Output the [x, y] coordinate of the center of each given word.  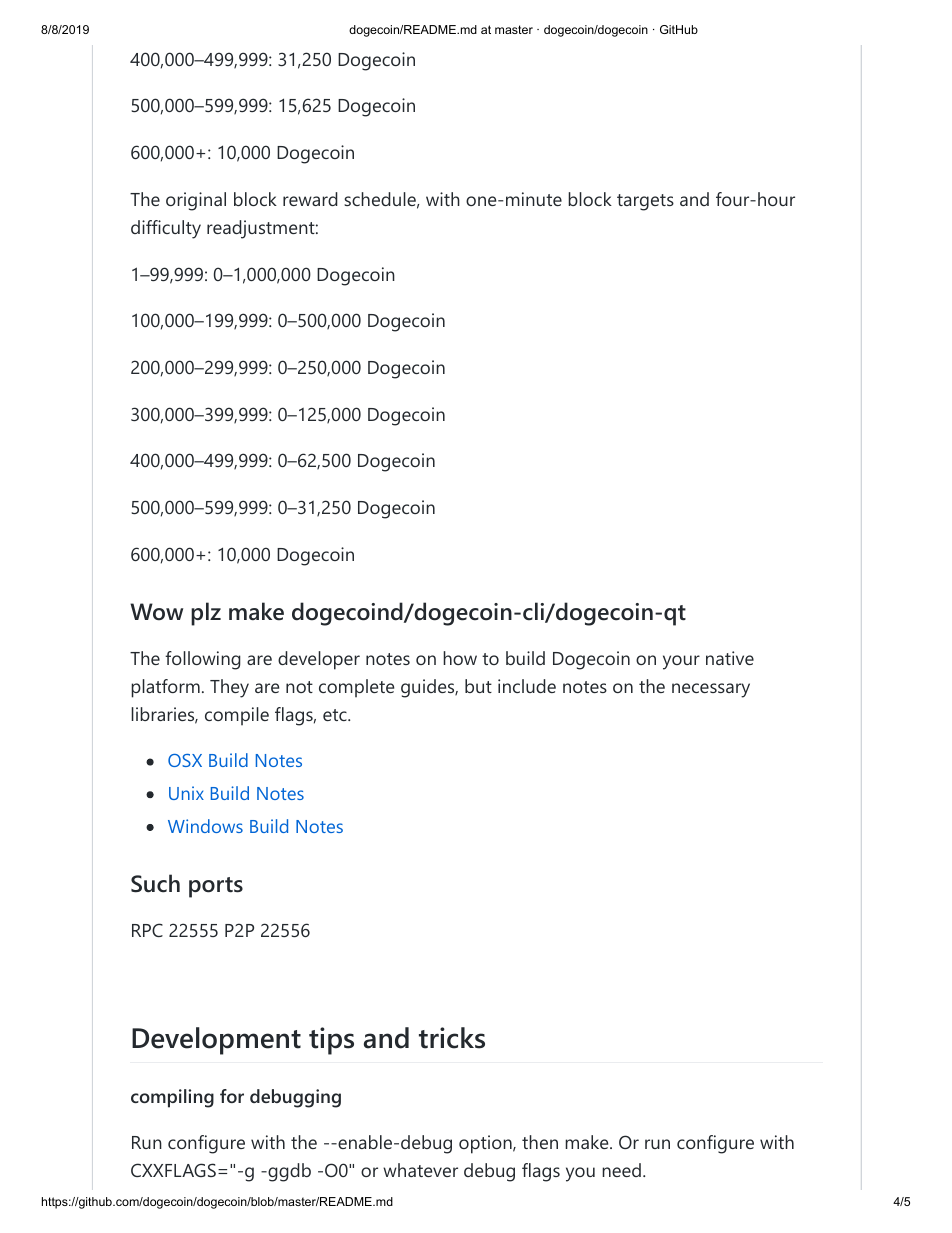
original [196, 201]
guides [428, 688]
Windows [205, 826]
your [681, 662]
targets [645, 202]
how [460, 658]
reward [310, 199]
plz [206, 614]
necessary [711, 690]
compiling [172, 1098]
